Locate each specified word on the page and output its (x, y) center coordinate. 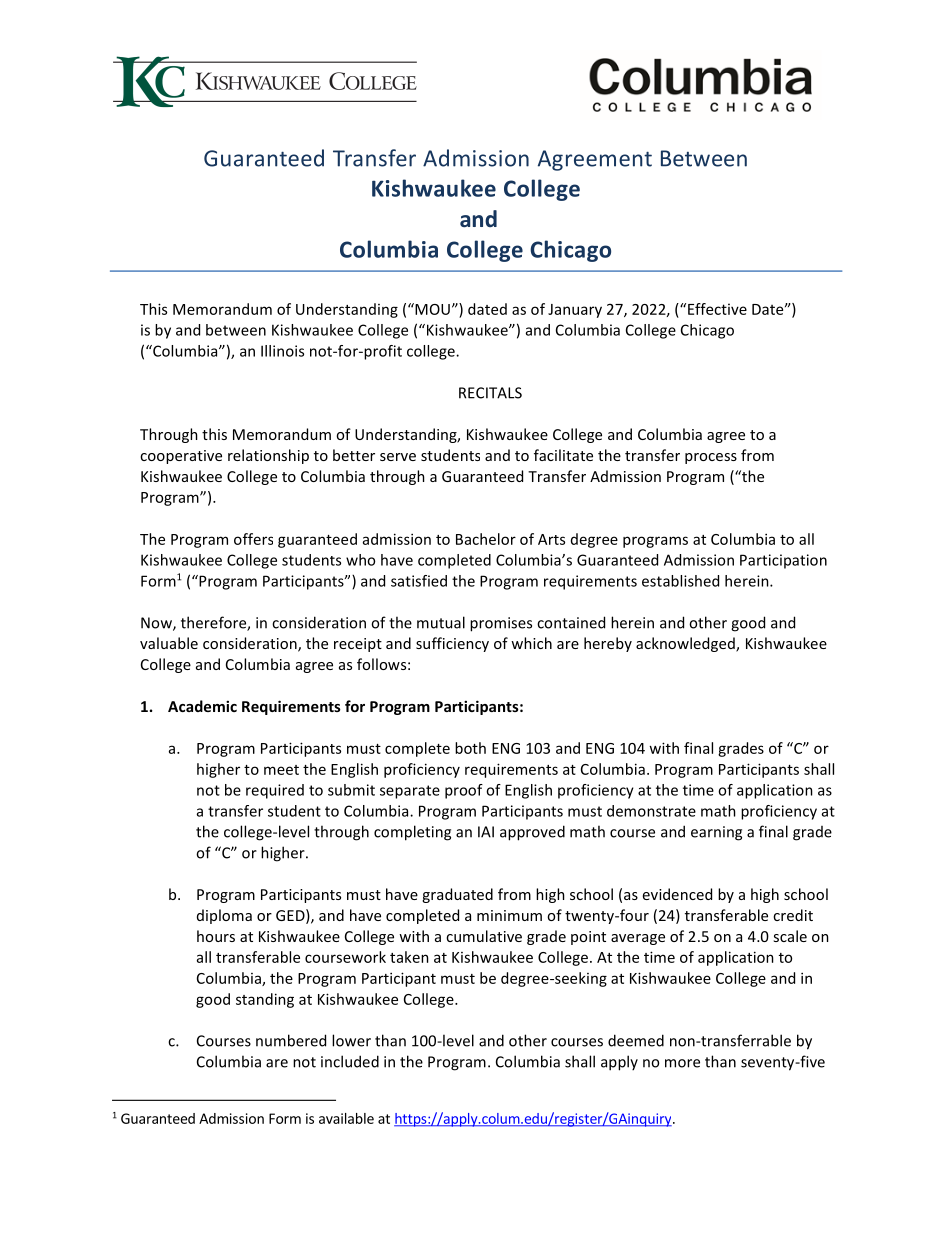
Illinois (282, 351)
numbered (291, 1040)
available (346, 1118)
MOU (431, 309)
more (682, 1063)
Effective (717, 309)
